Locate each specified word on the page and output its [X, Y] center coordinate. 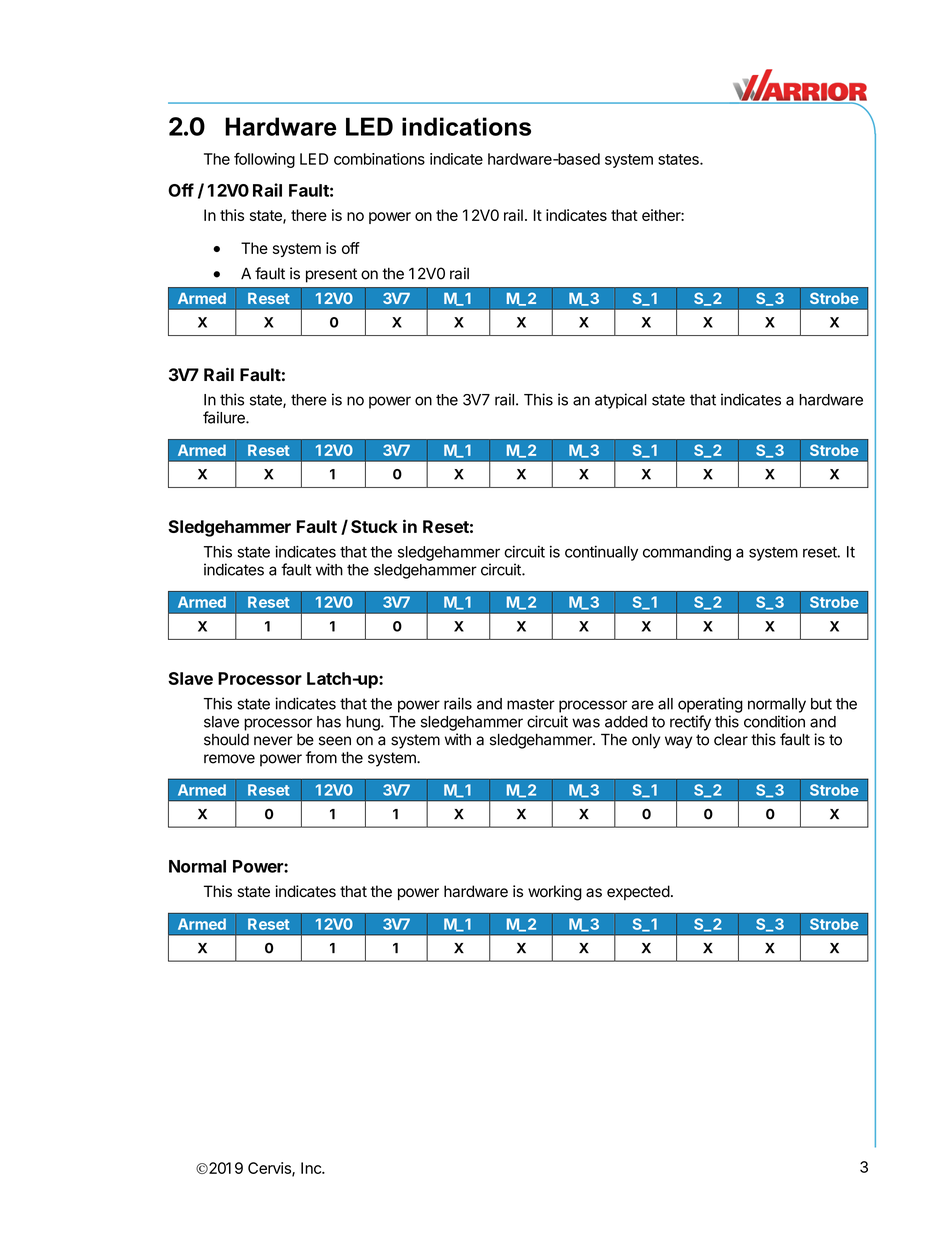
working [555, 893]
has [329, 722]
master [531, 704]
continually [601, 553]
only [646, 741]
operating [710, 705]
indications [466, 126]
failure [225, 417]
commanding [687, 553]
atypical [621, 401]
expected [638, 892]
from [321, 757]
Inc [312, 1168]
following [264, 160]
